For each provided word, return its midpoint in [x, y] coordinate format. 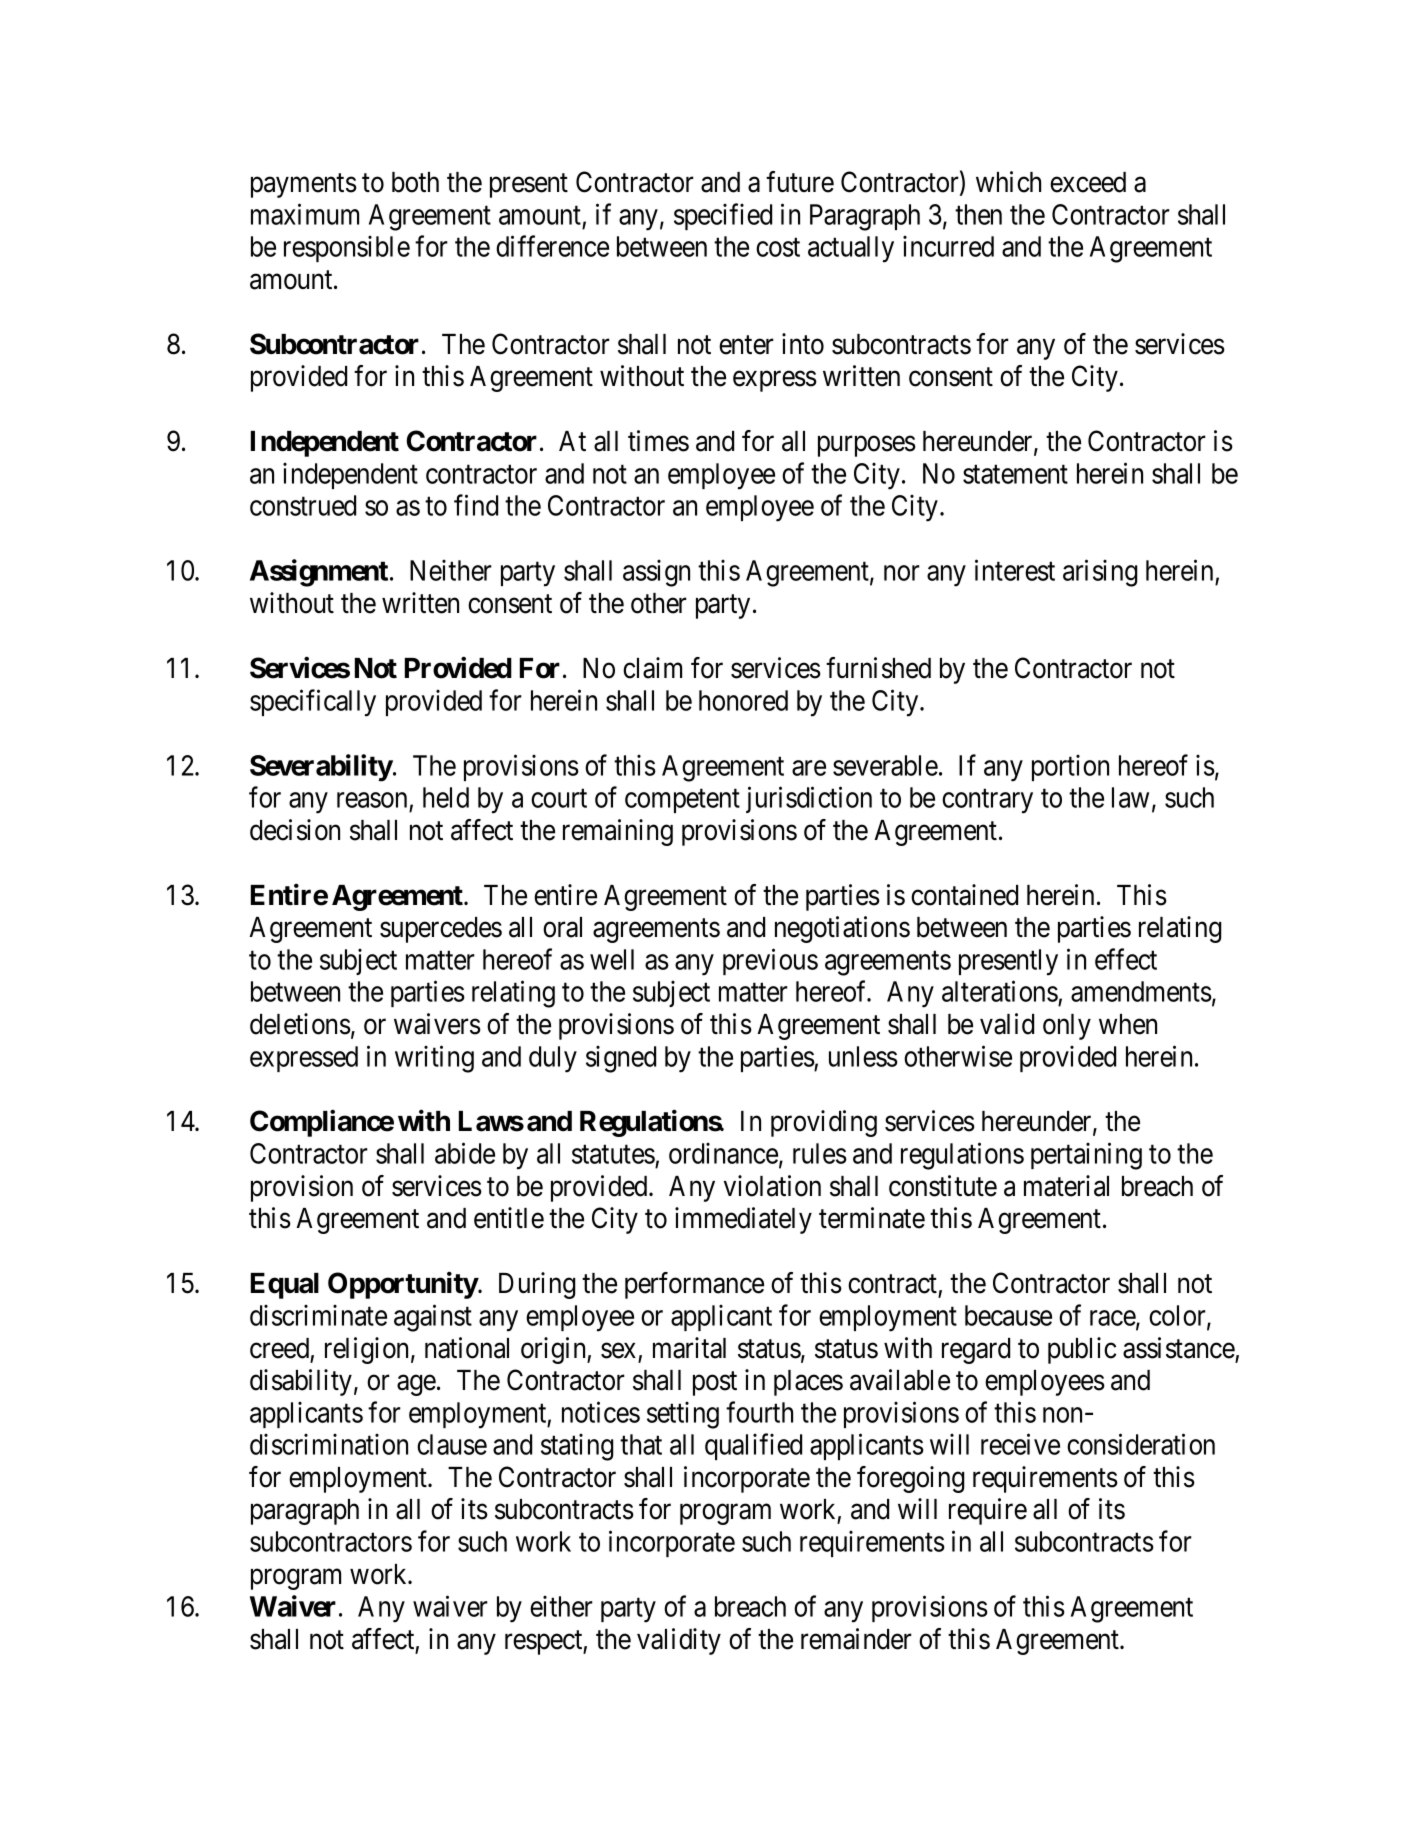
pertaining [1086, 1156]
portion [1070, 768]
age [416, 1385]
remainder [856, 1639]
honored [743, 700]
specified [723, 216]
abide [465, 1153]
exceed [1088, 182]
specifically [313, 703]
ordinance [724, 1154]
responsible [347, 249]
